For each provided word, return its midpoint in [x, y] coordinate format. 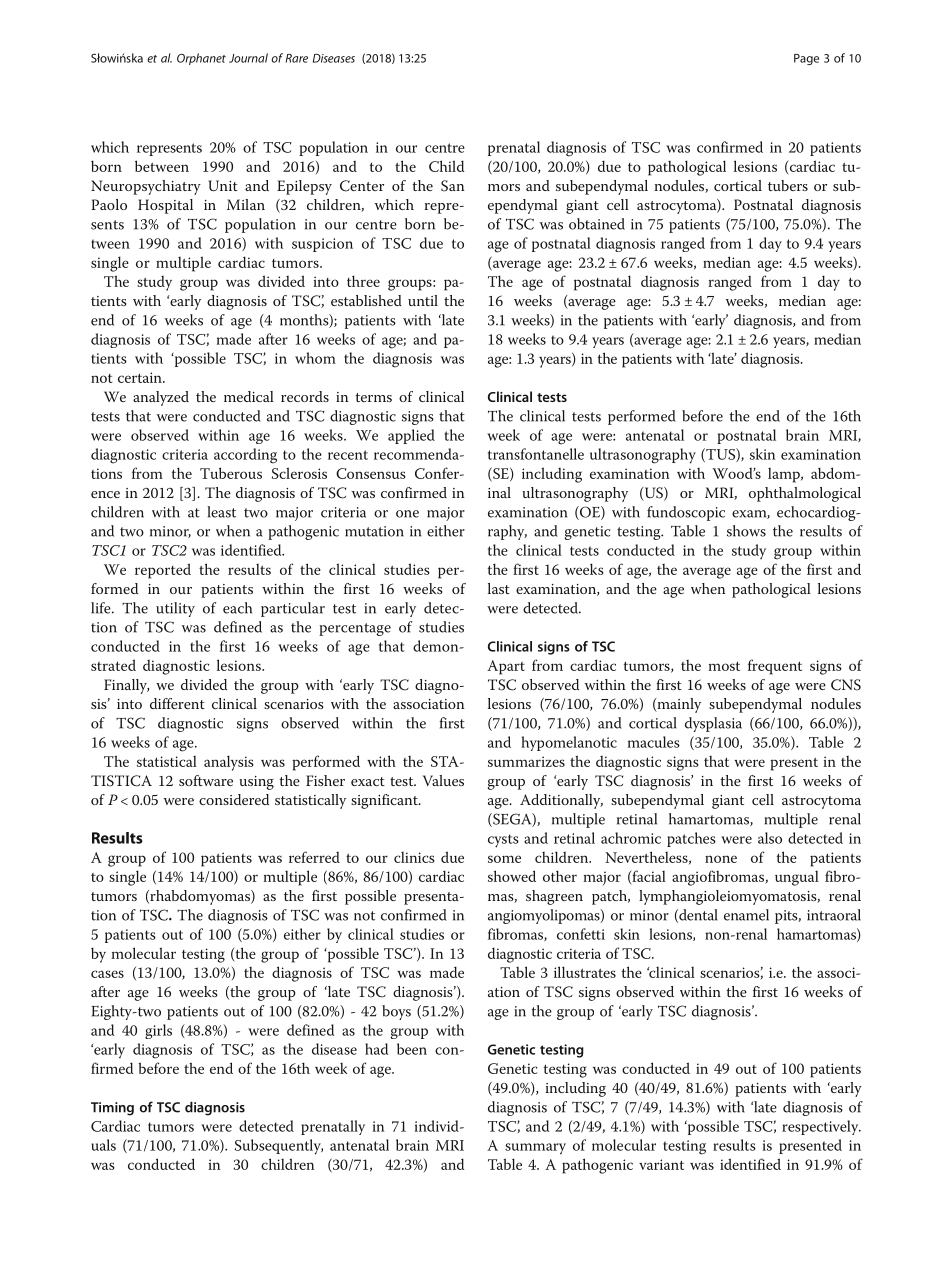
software [206, 780]
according [245, 456]
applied [411, 436]
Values [443, 780]
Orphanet [201, 59]
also [770, 838]
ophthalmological [805, 494]
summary [535, 1148]
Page [806, 59]
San [452, 186]
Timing [112, 1109]
